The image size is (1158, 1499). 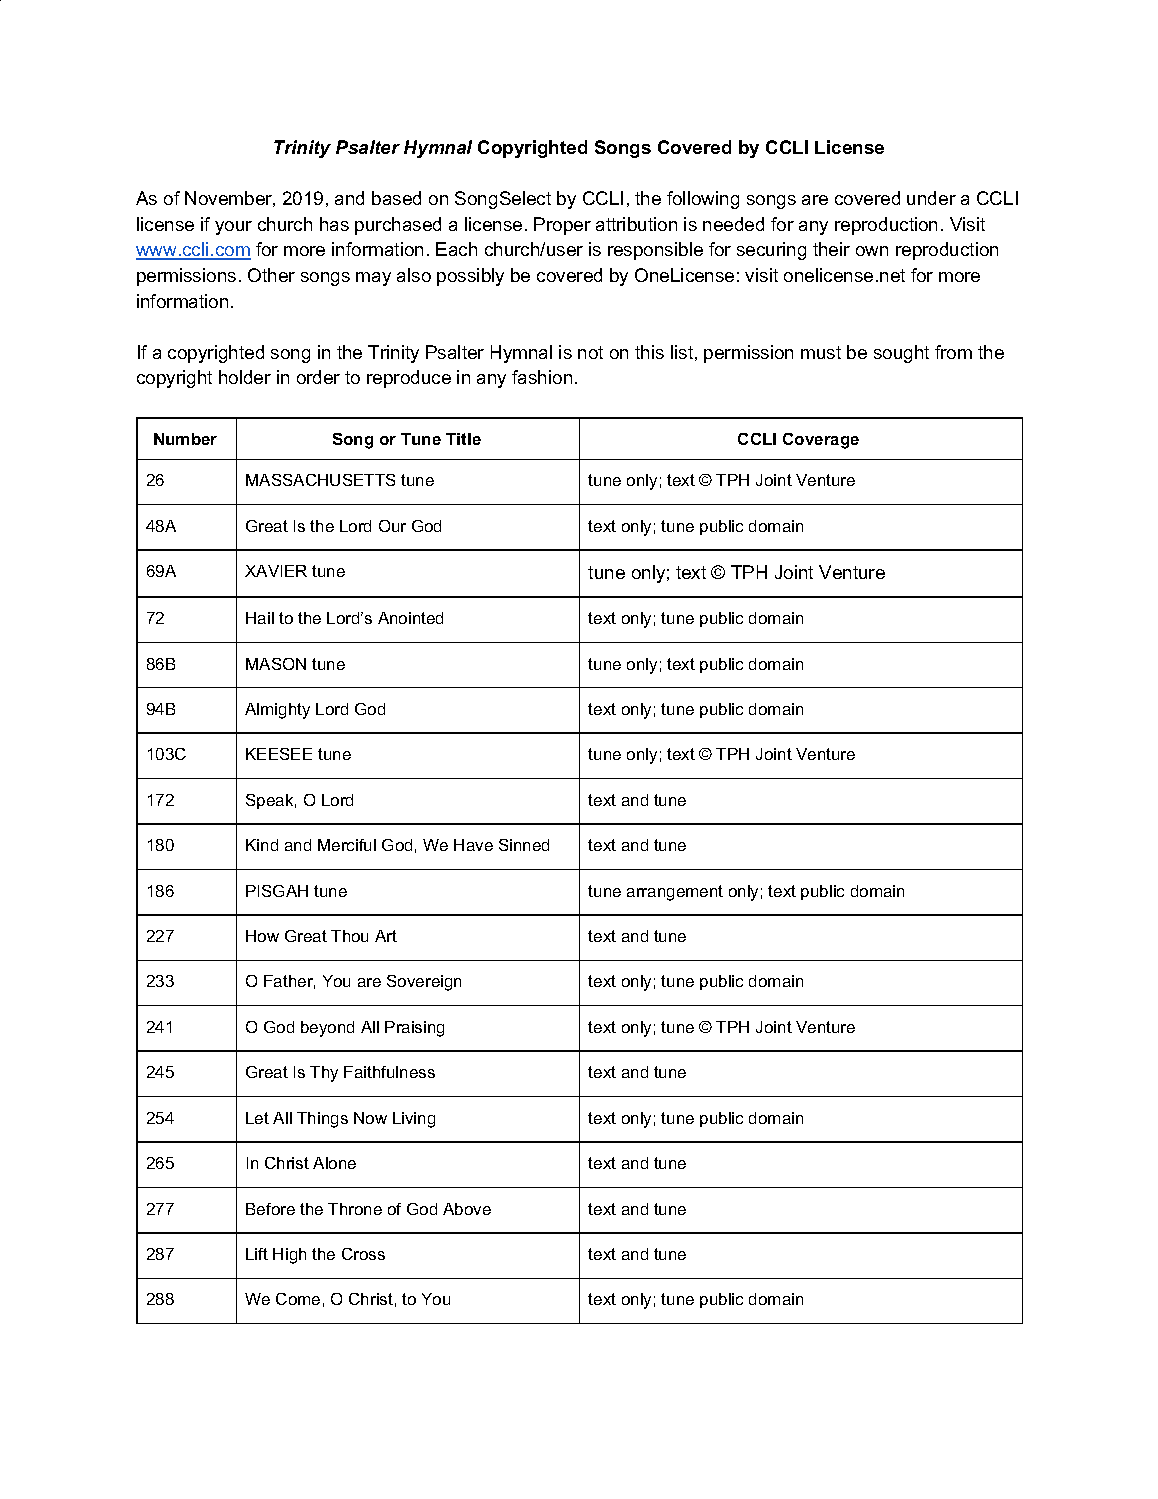 What do you see at coordinates (463, 439) in the page?
I see `Title` at bounding box center [463, 439].
